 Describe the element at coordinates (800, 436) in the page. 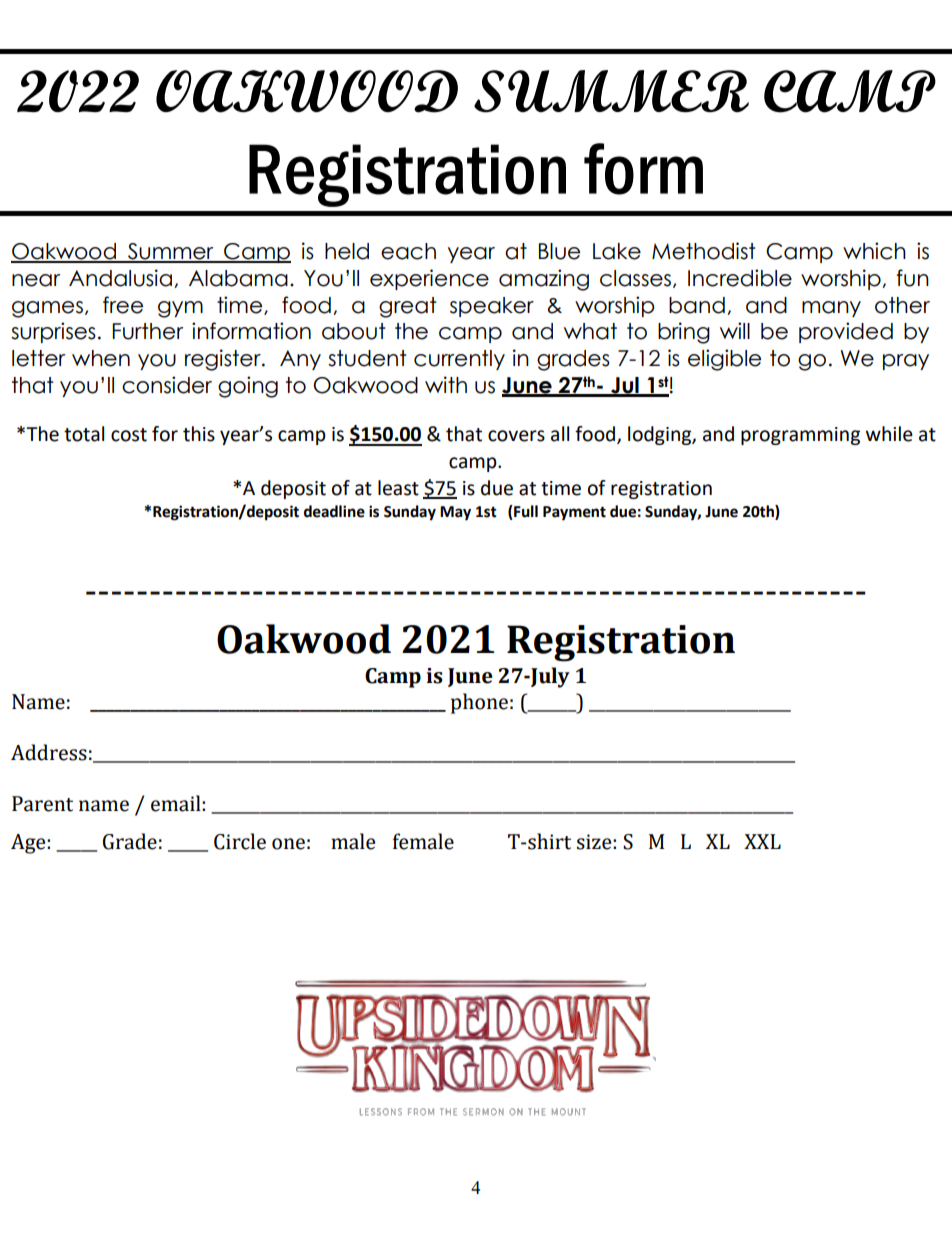

I see `programming` at that location.
